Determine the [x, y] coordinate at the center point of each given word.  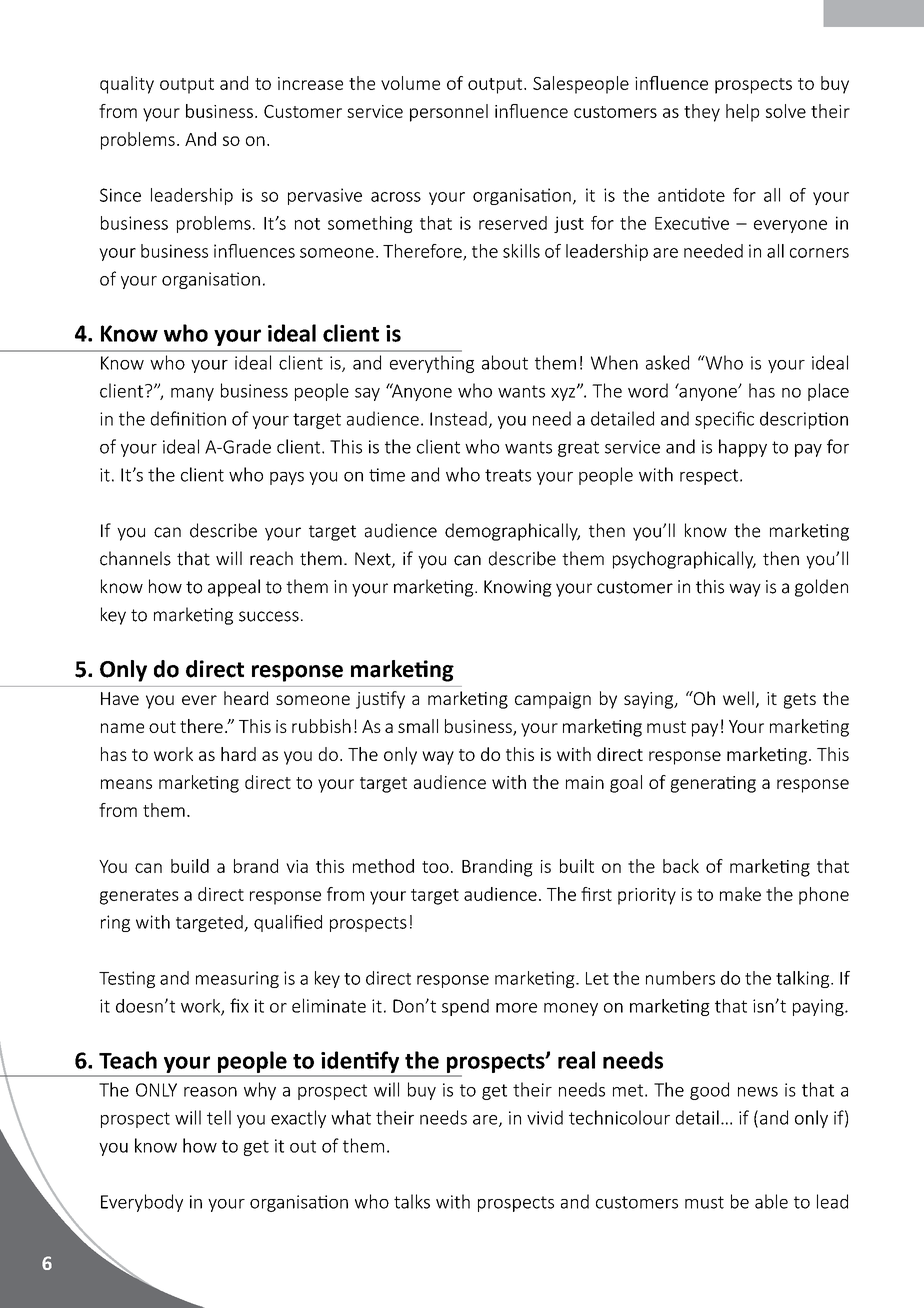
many [192, 394]
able [771, 1201]
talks [412, 1201]
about [505, 362]
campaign [553, 700]
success [269, 616]
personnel [449, 113]
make [740, 894]
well [738, 698]
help [742, 113]
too [435, 867]
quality [127, 85]
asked [667, 362]
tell [219, 1117]
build [190, 866]
